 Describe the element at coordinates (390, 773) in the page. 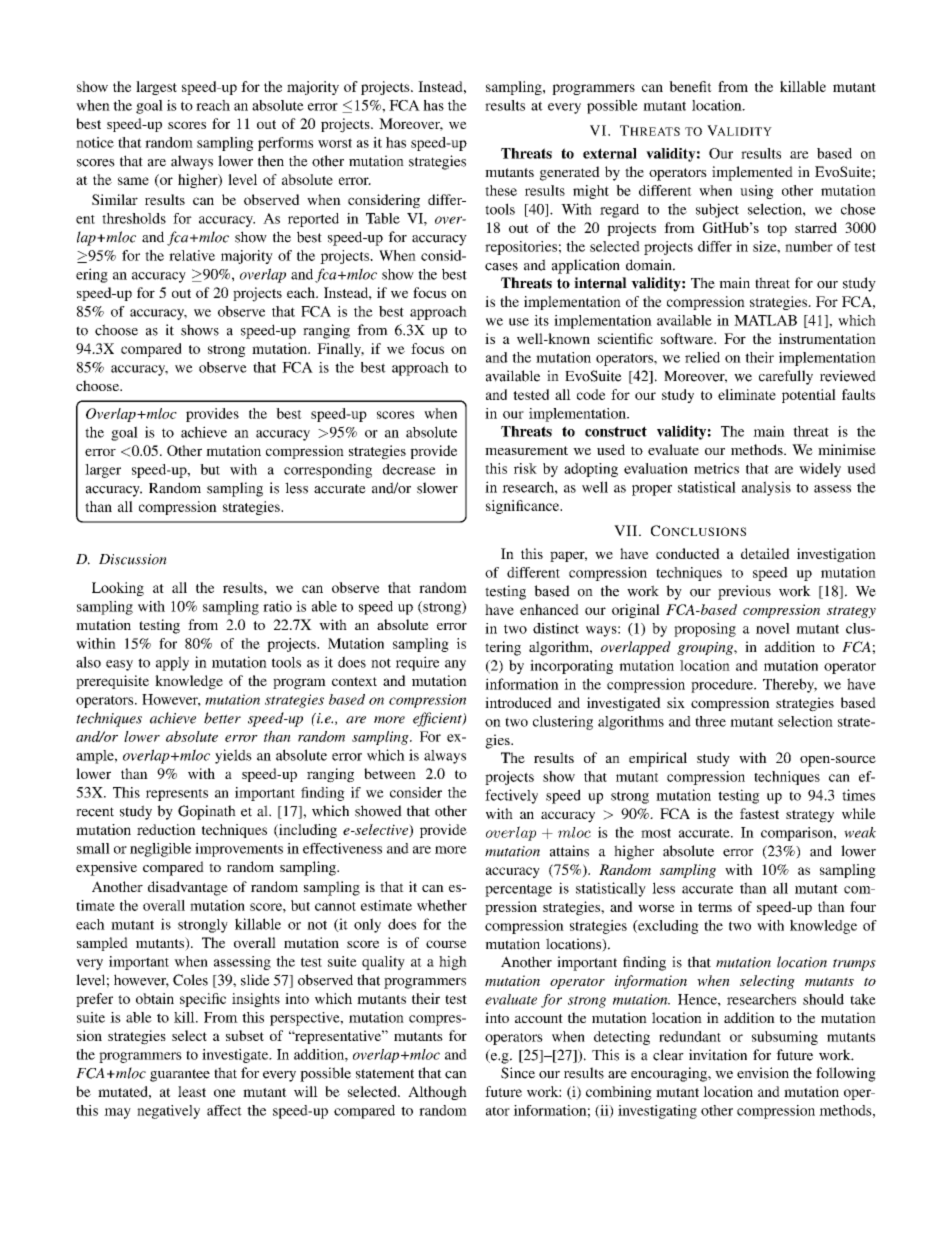

I see `between` at that location.
